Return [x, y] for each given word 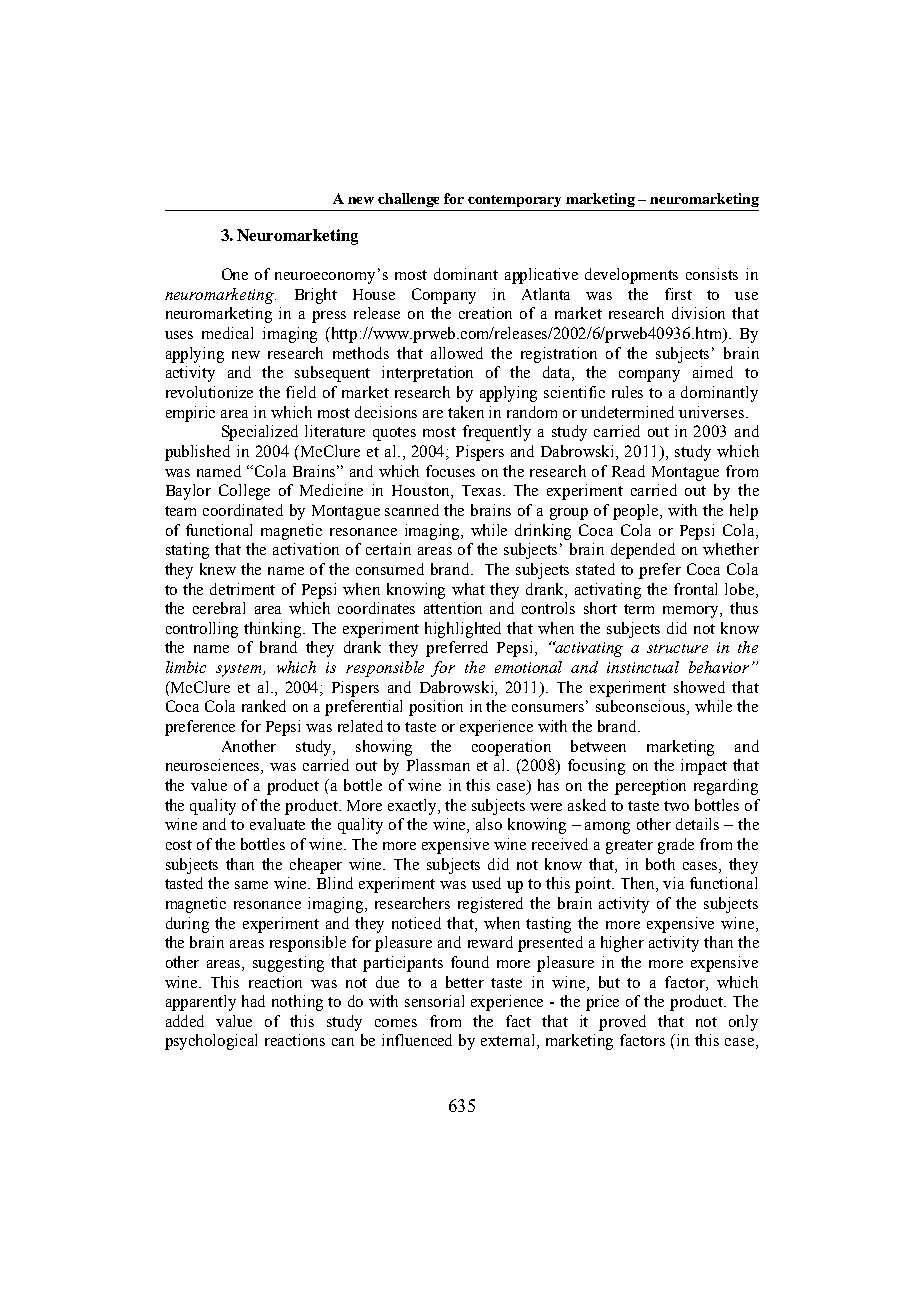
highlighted [463, 630]
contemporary [514, 201]
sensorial [434, 1001]
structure [677, 648]
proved [622, 1023]
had [253, 1001]
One [235, 274]
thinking [274, 630]
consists [712, 274]
